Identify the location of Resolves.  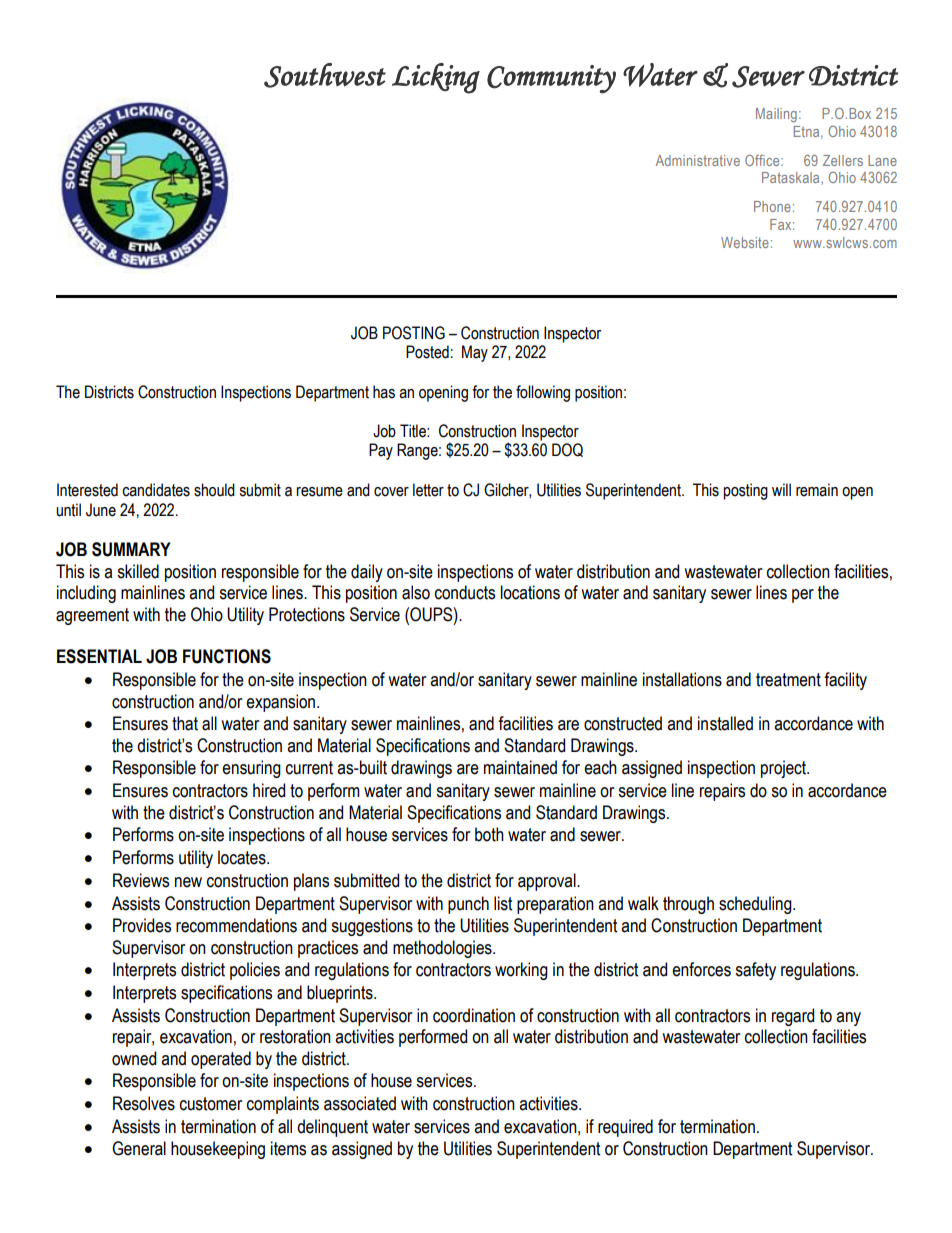
(144, 1103).
